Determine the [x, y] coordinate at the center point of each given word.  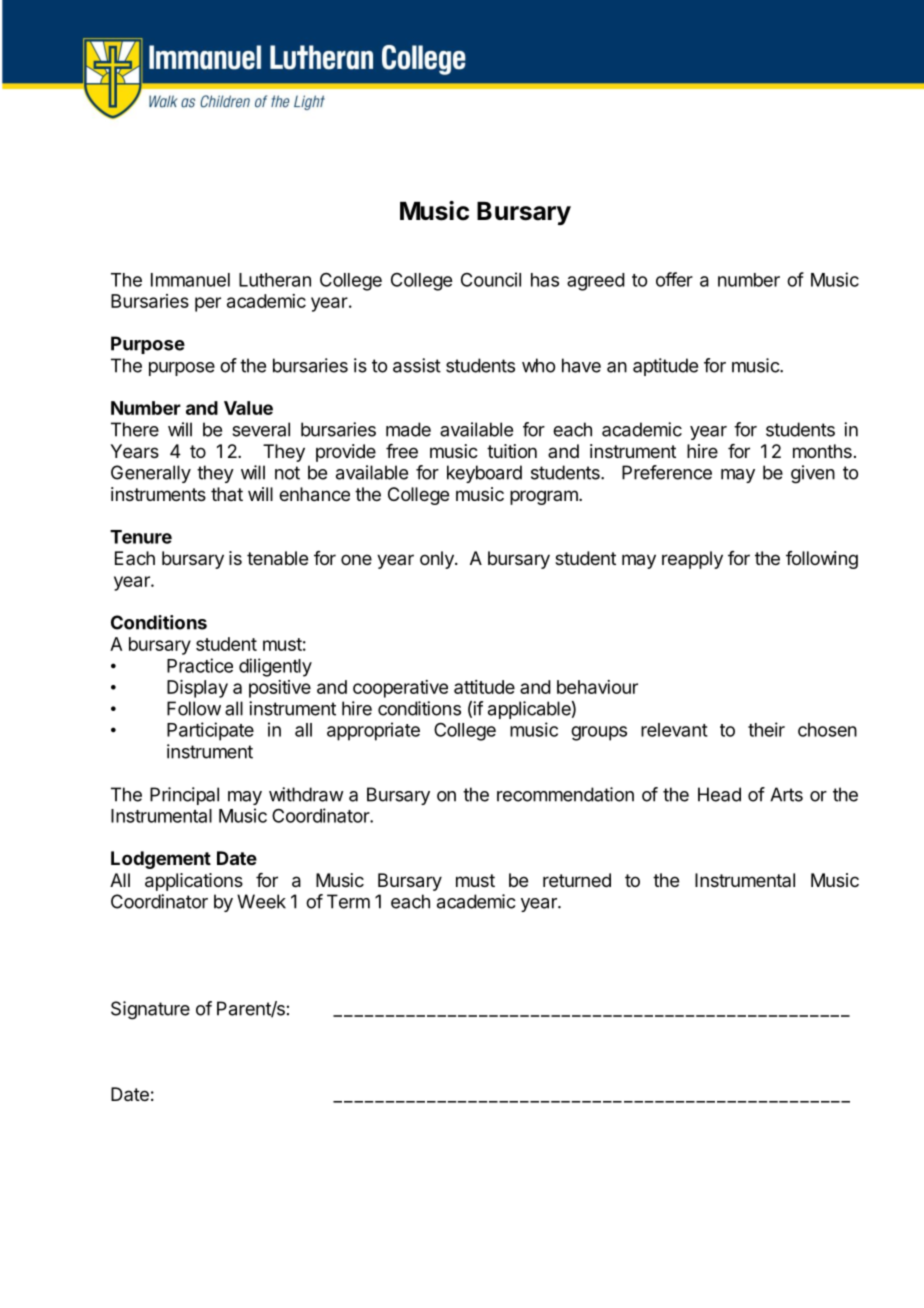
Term [348, 901]
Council [491, 279]
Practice [200, 665]
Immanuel [190, 280]
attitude [484, 687]
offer [674, 279]
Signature [150, 1010]
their [766, 729]
